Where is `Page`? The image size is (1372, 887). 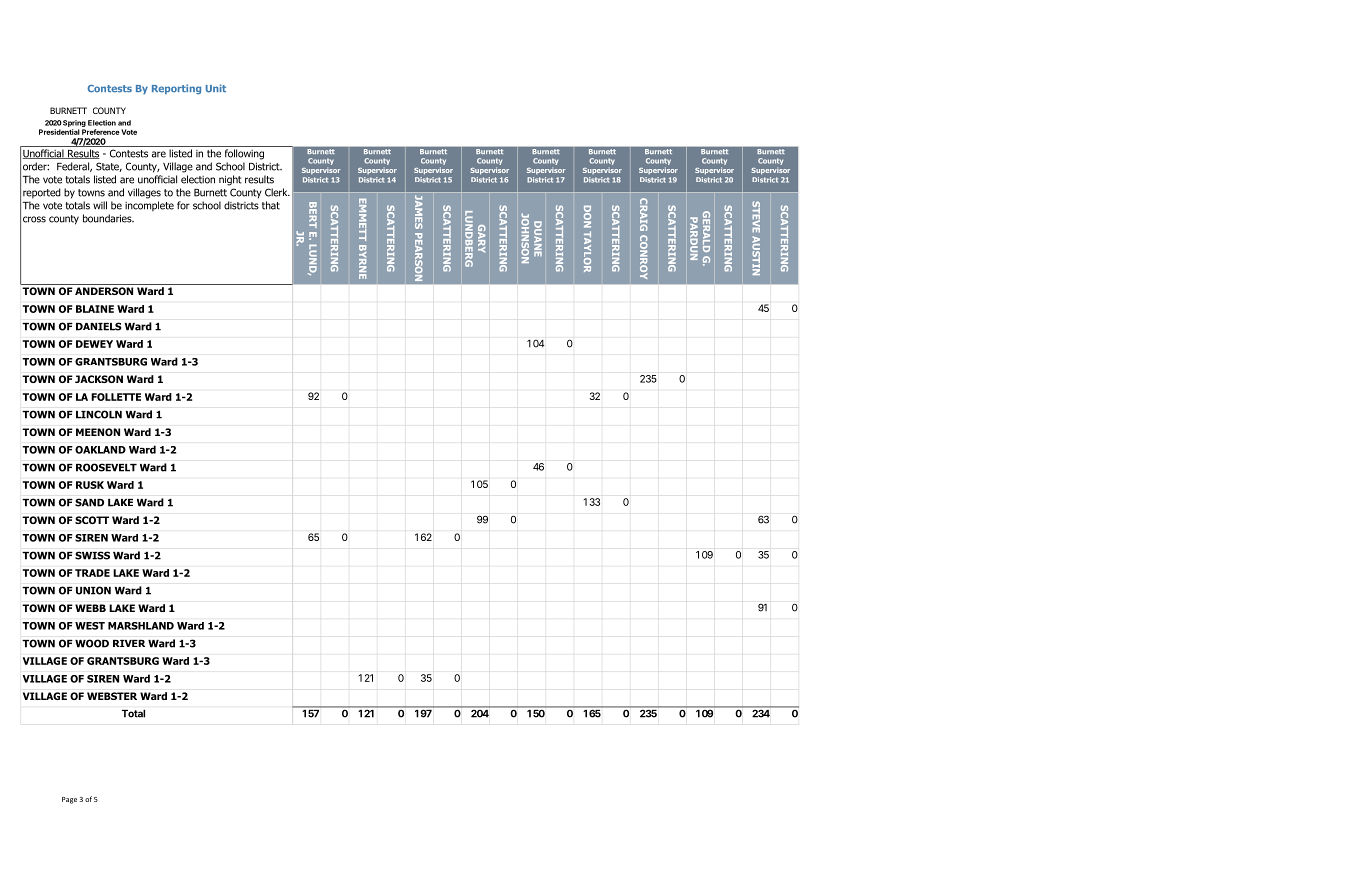 Page is located at coordinates (69, 800).
